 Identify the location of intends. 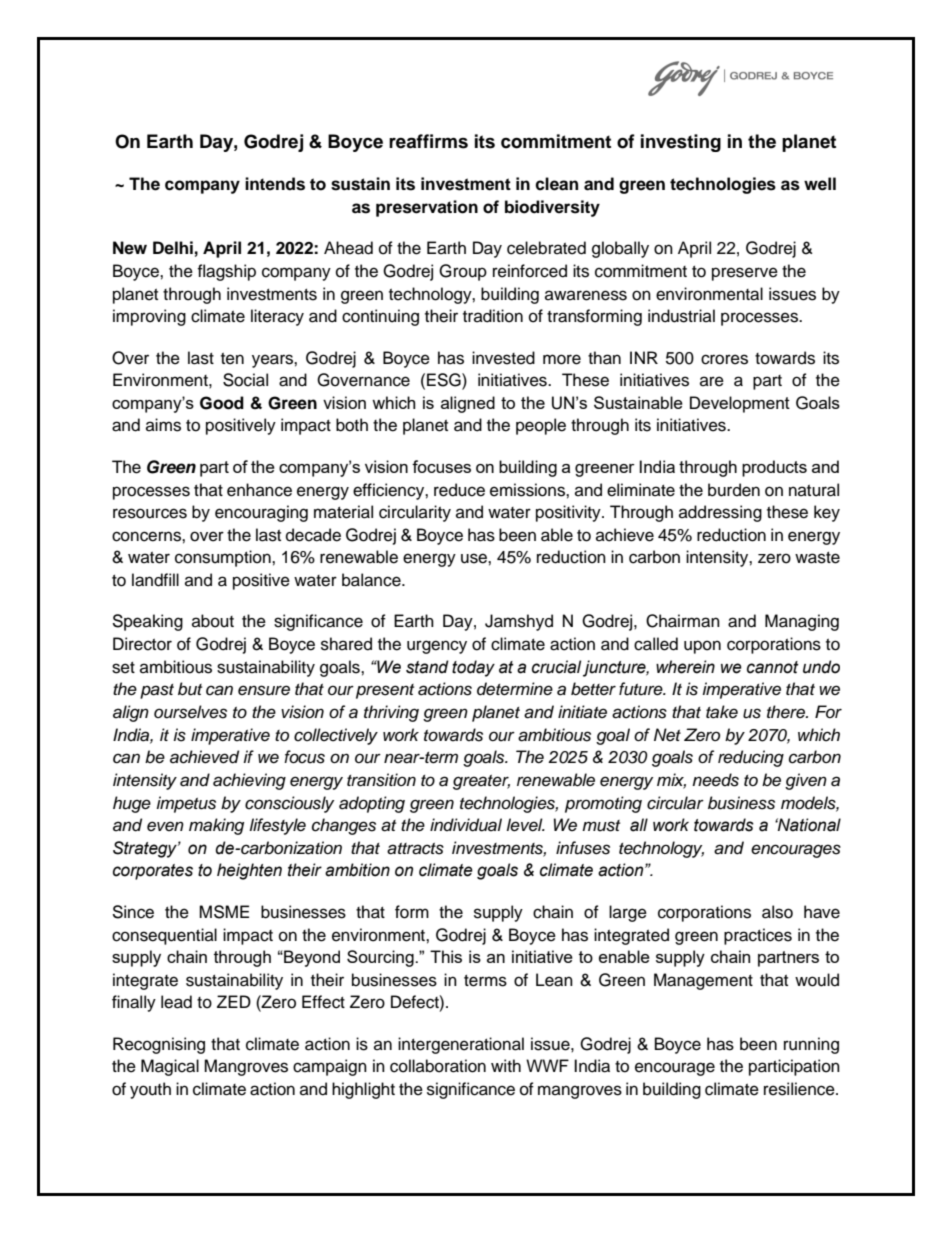
(275, 184).
